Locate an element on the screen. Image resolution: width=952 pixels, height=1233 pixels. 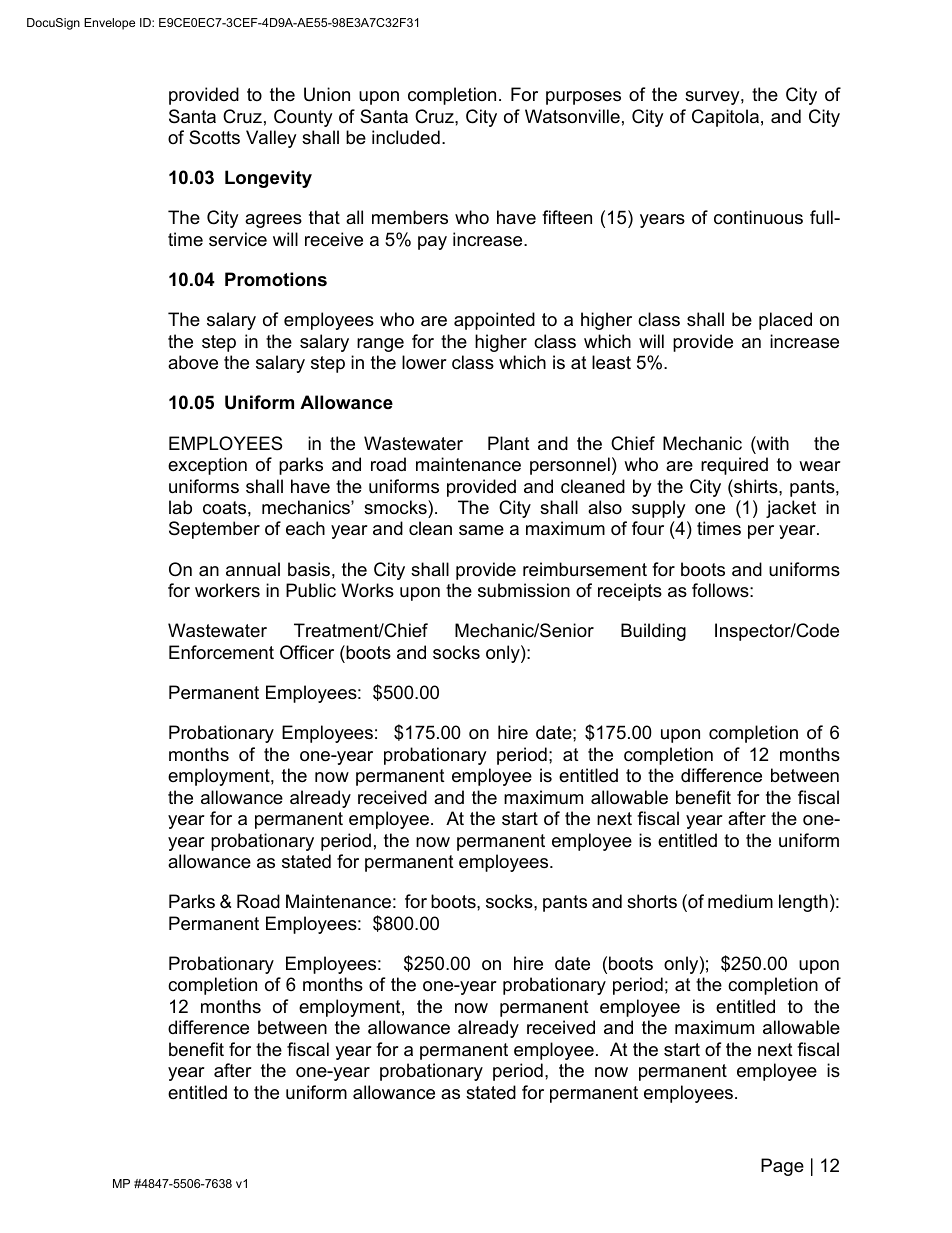
exception is located at coordinates (207, 466).
